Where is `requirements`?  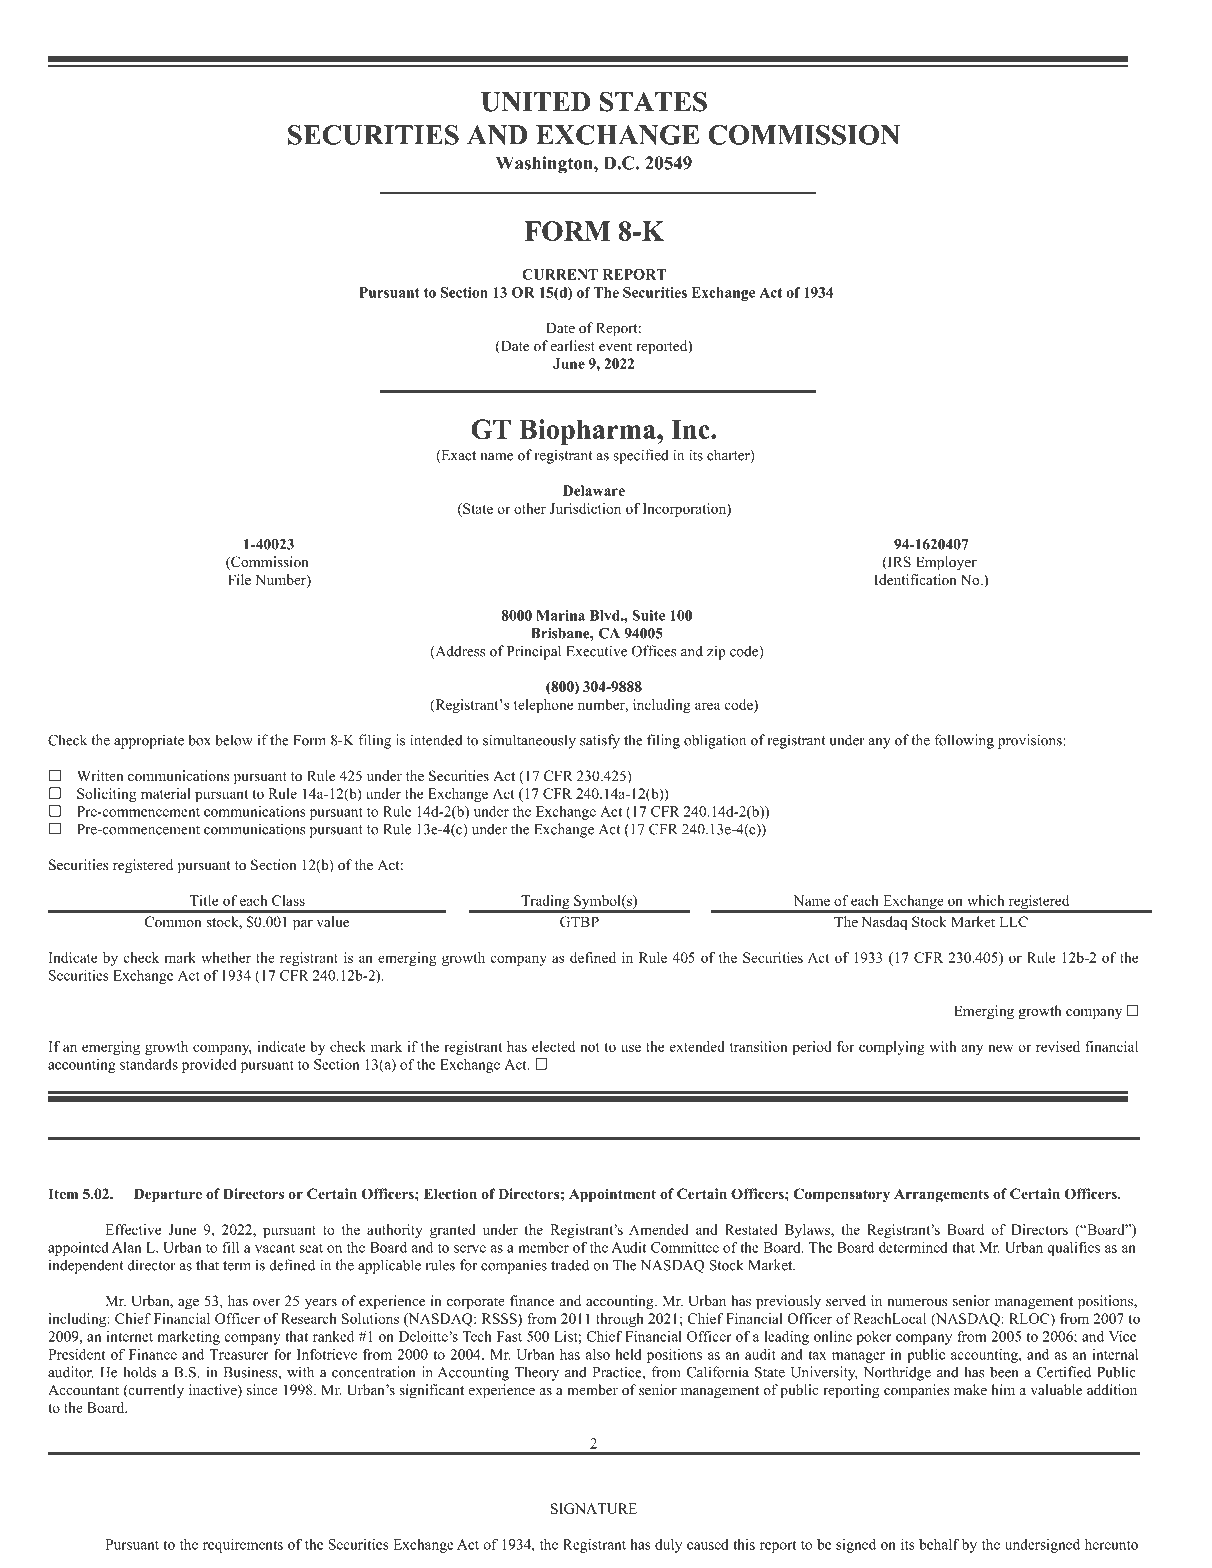 requirements is located at coordinates (243, 1546).
